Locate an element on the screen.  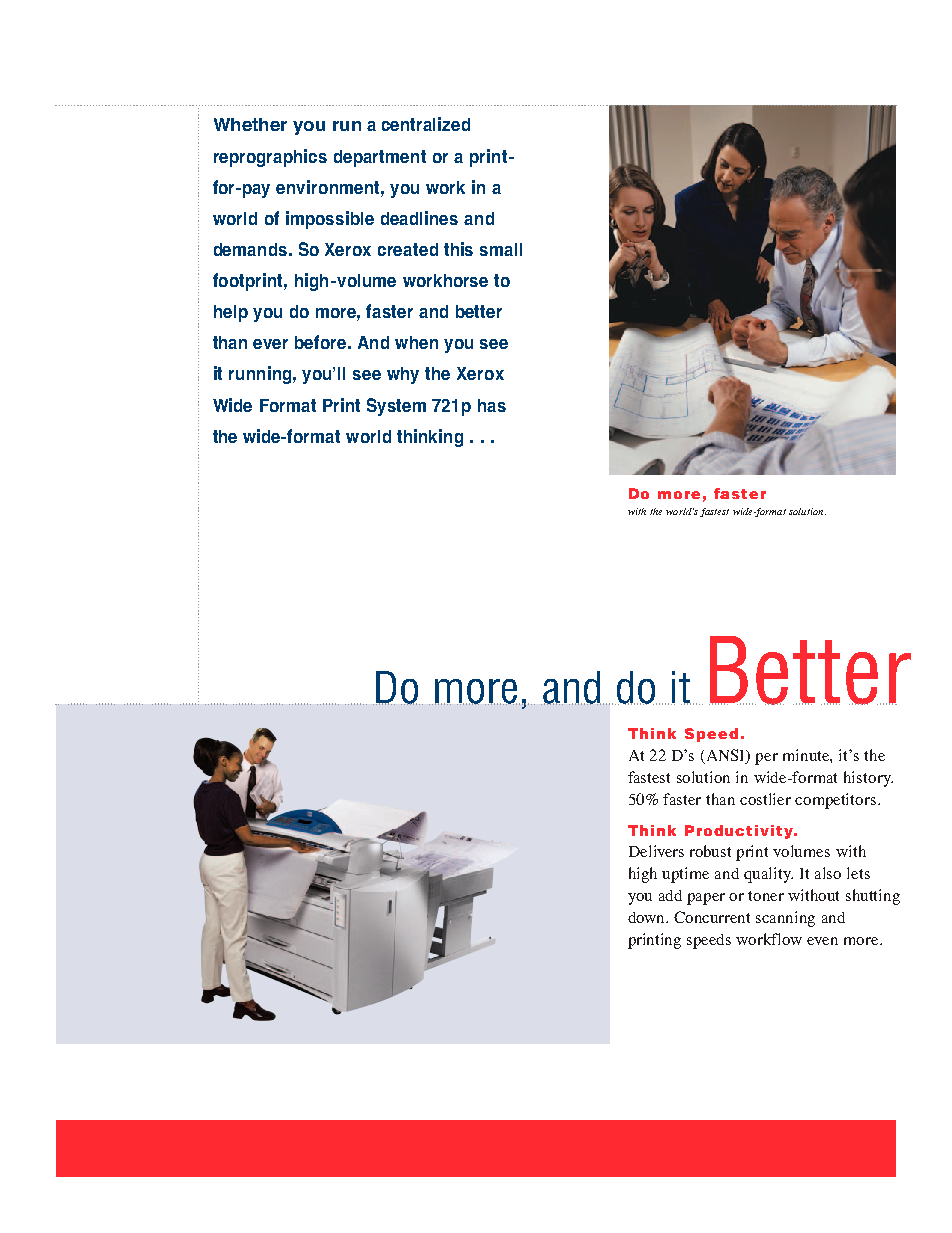
minute is located at coordinates (807, 756).
